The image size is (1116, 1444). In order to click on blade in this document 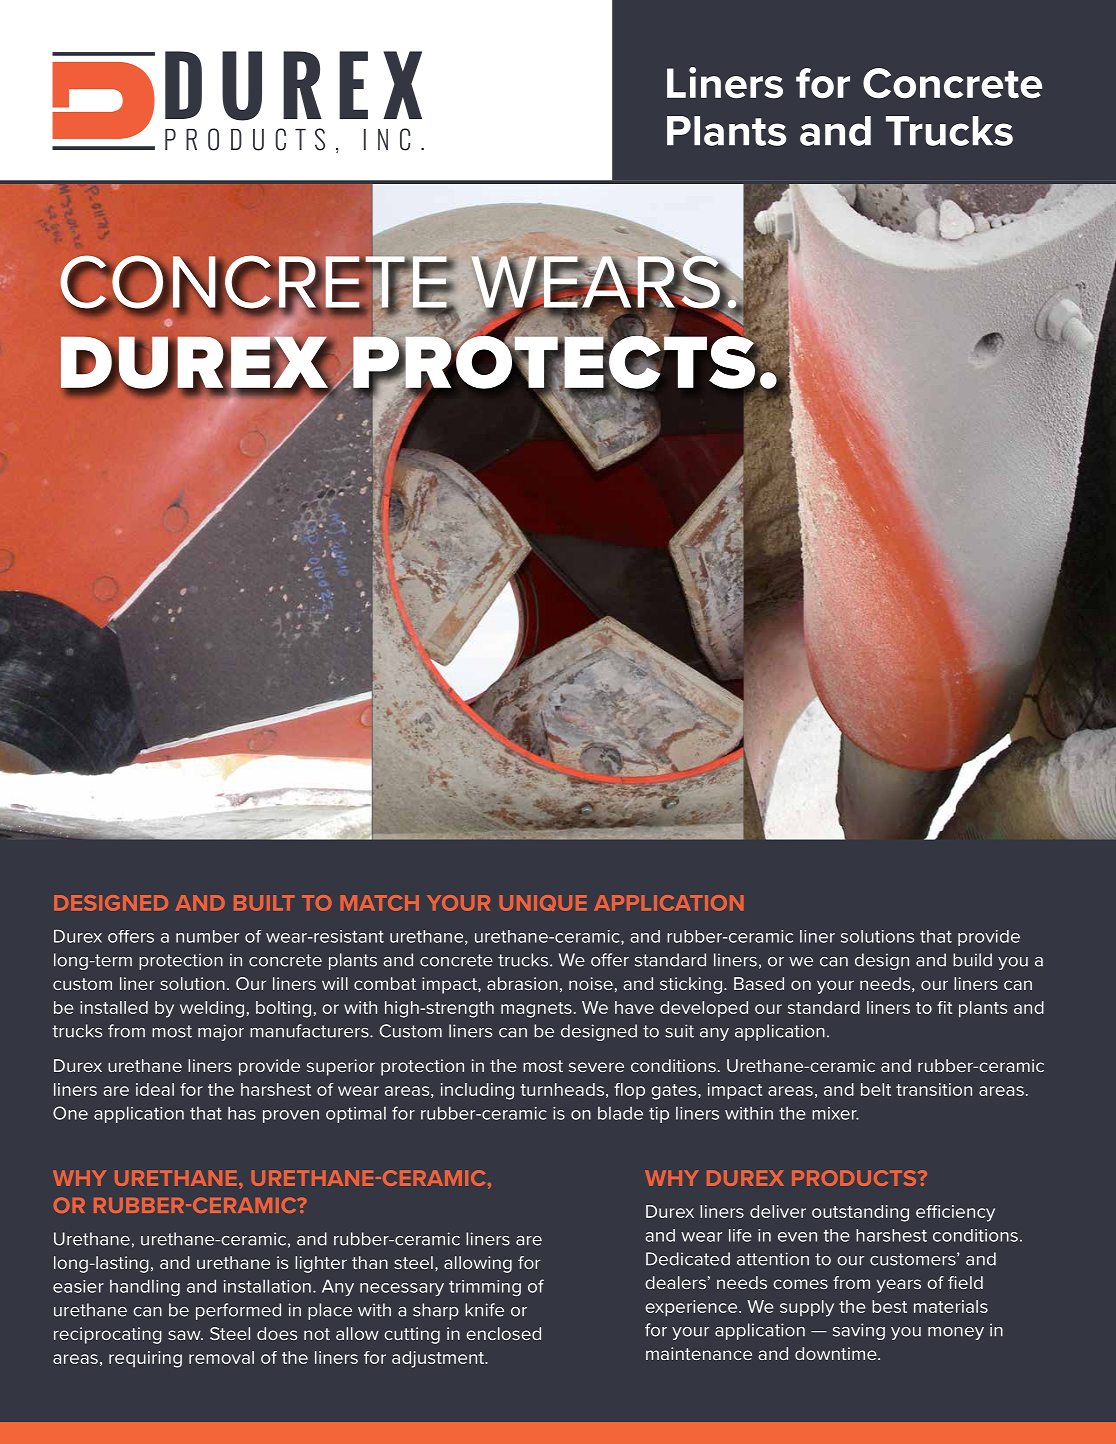, I will do `click(620, 1113)`.
